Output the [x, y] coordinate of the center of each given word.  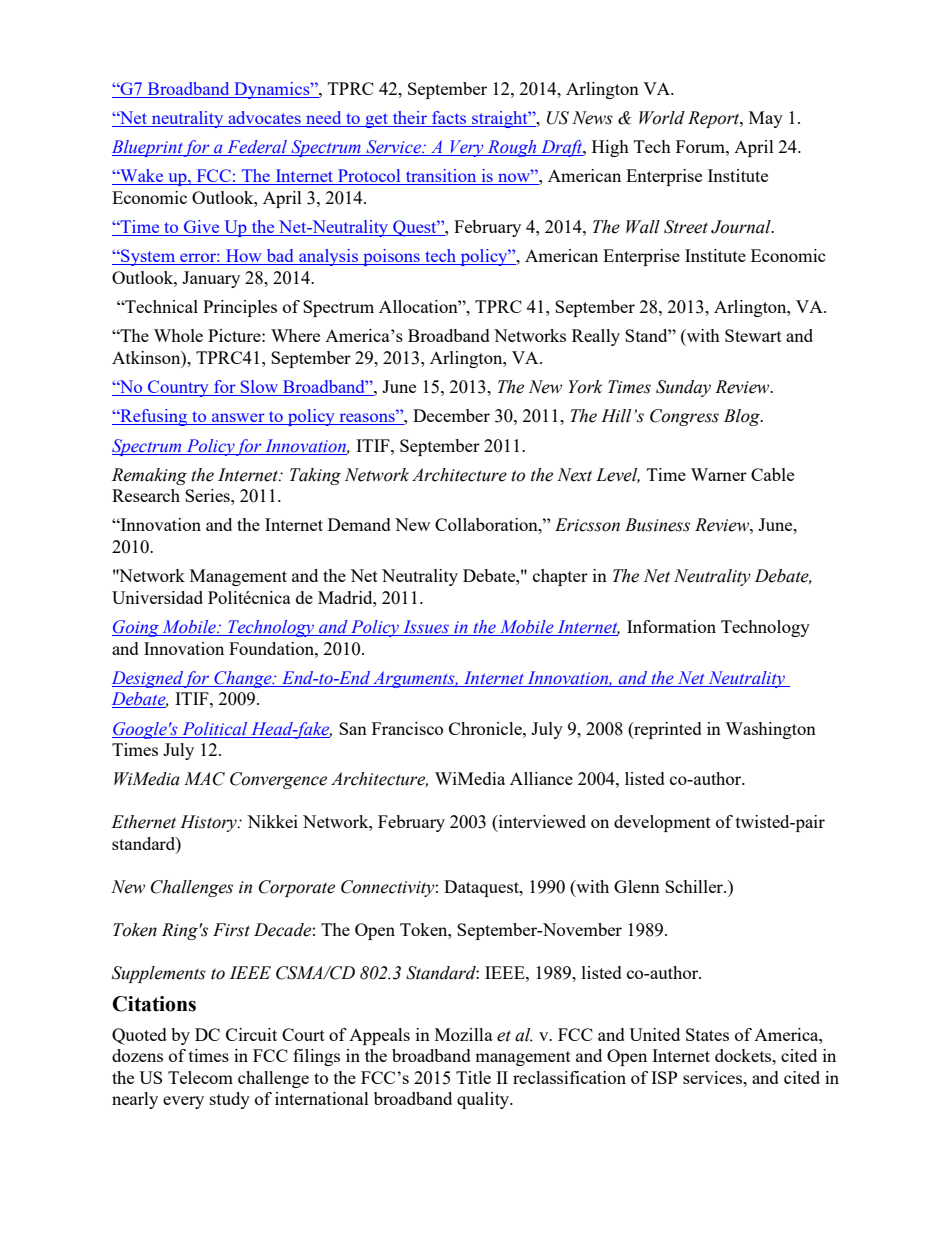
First [231, 930]
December [451, 415]
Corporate [297, 888]
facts [449, 117]
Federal [257, 148]
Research [146, 495]
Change [243, 679]
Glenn [637, 886]
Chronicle [486, 728]
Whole [178, 335]
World [662, 118]
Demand [359, 524]
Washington [770, 730]
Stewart [753, 335]
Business [657, 525]
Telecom [200, 1077]
